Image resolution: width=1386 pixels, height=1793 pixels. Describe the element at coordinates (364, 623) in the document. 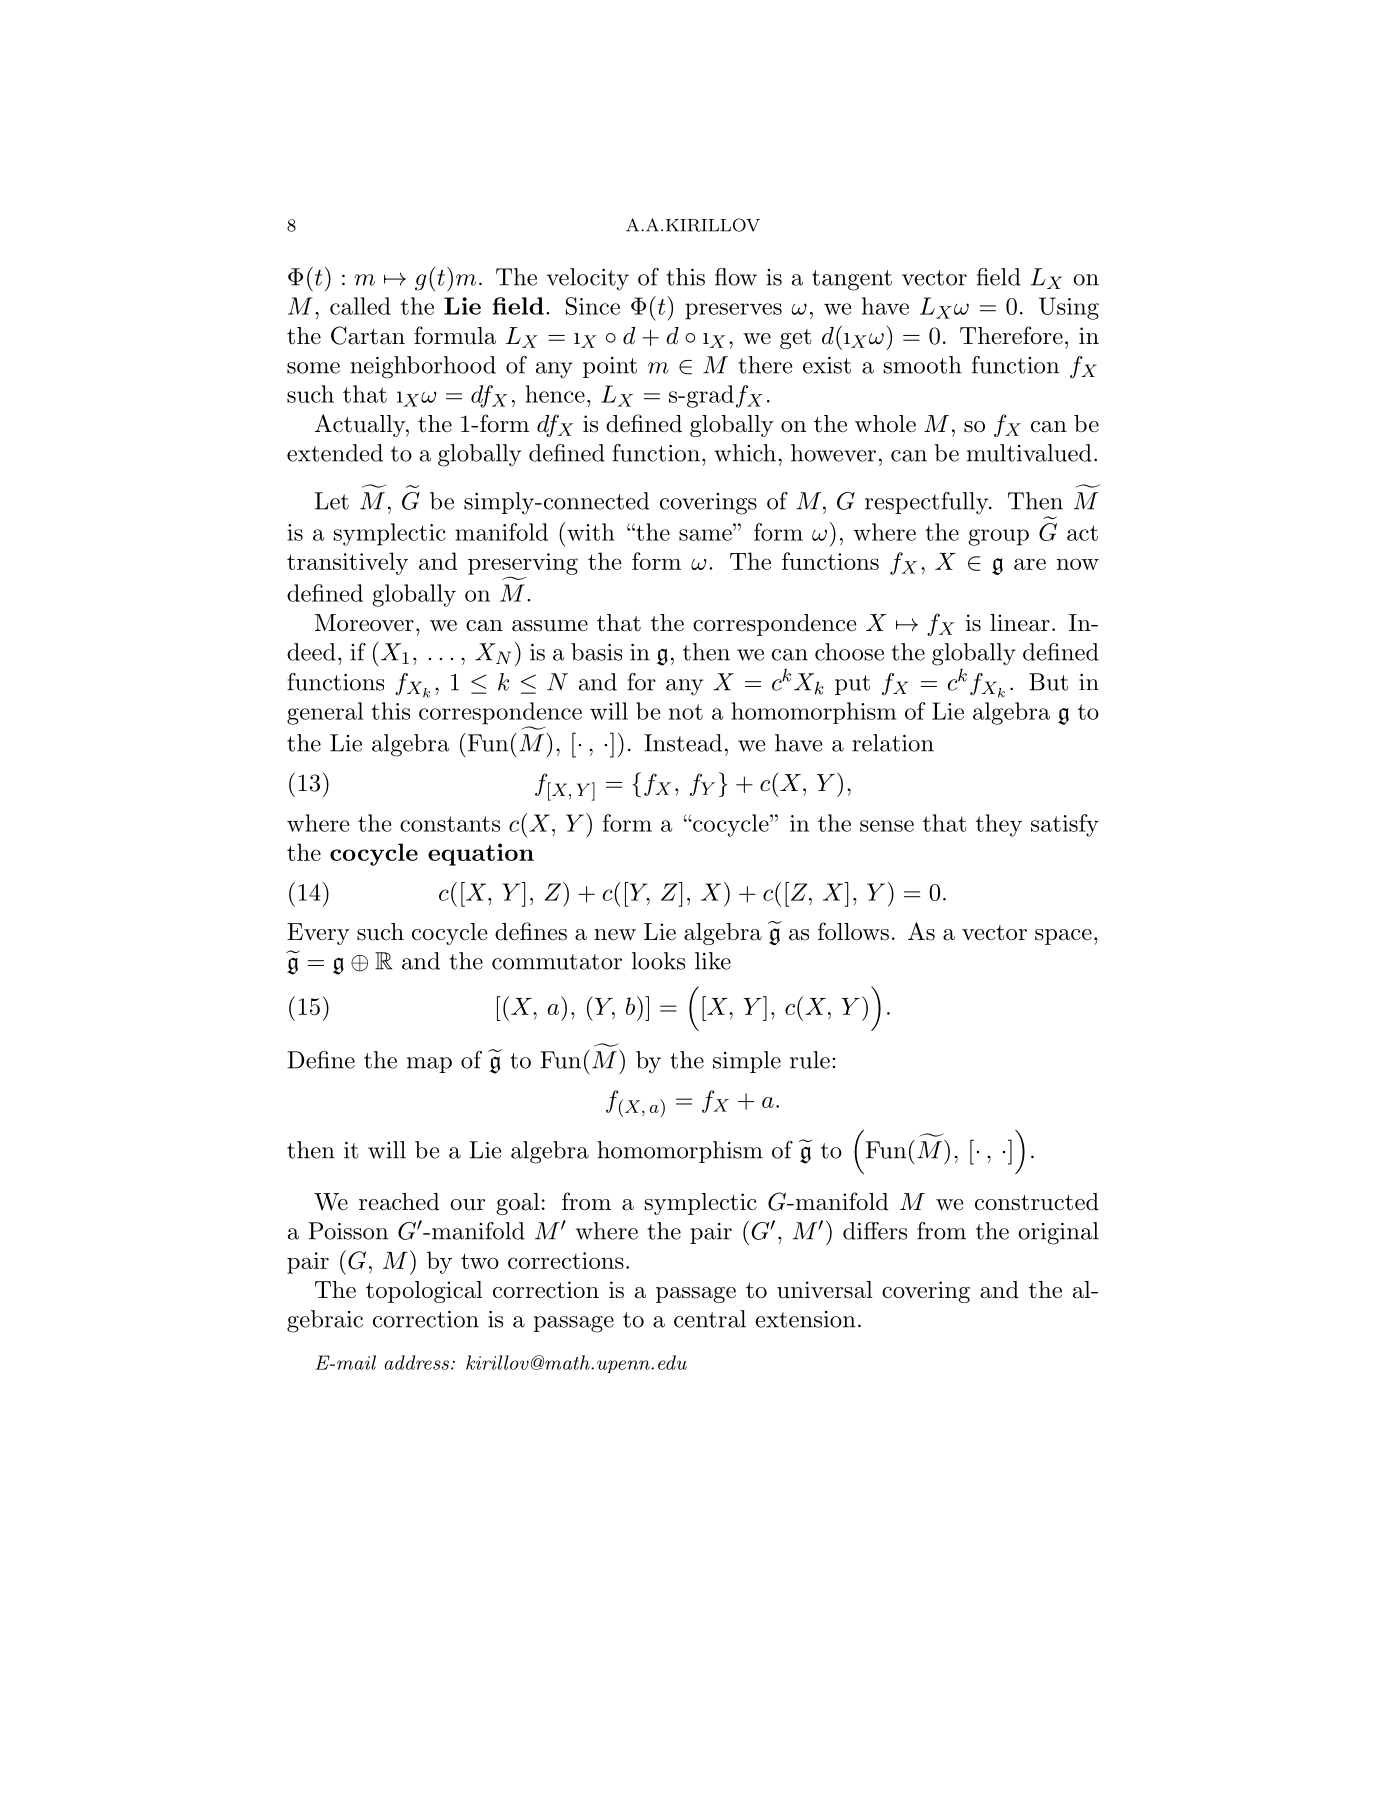

I see `Moreover` at that location.
